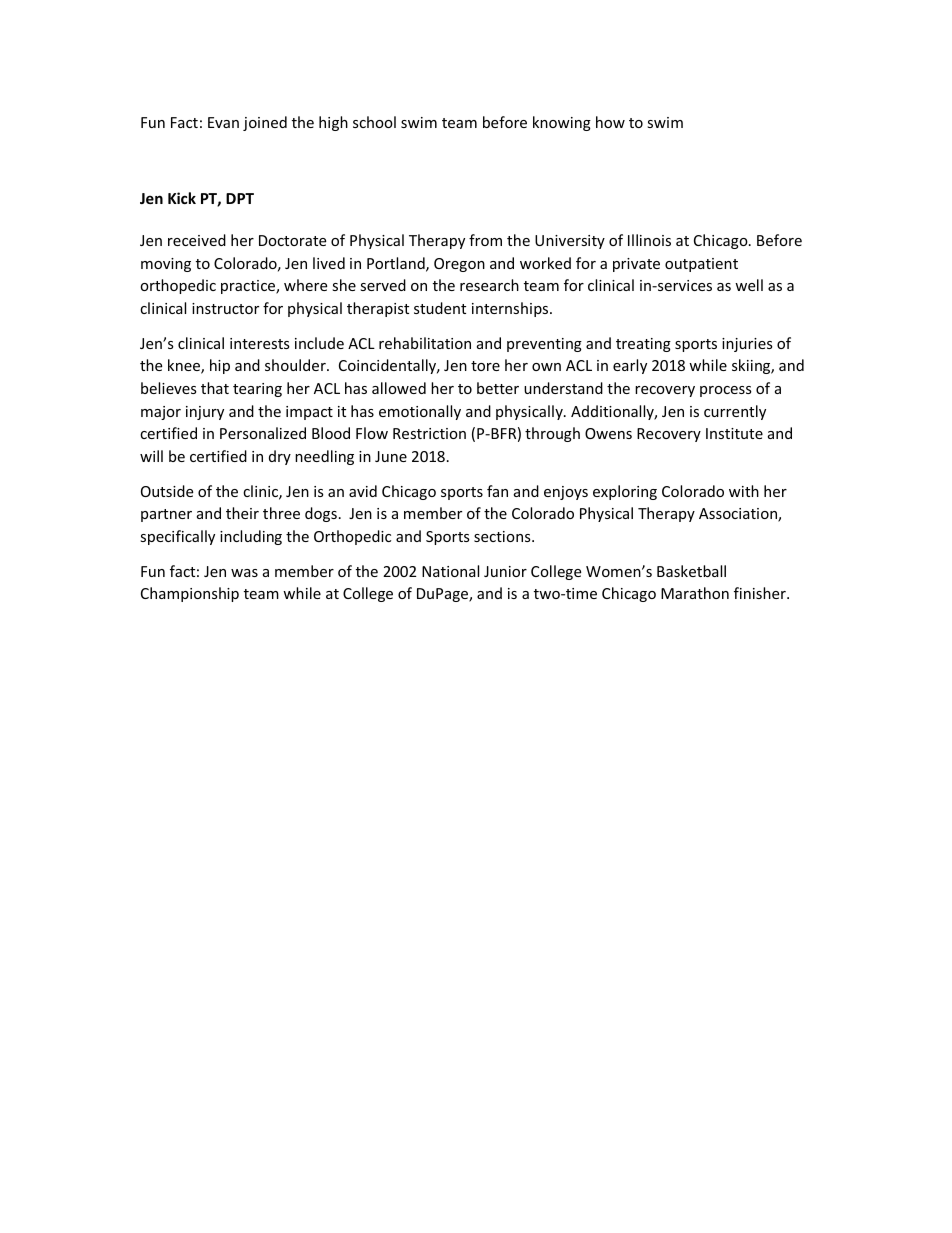 The image size is (952, 1233). What do you see at coordinates (244, 573) in the page?
I see `was` at bounding box center [244, 573].
